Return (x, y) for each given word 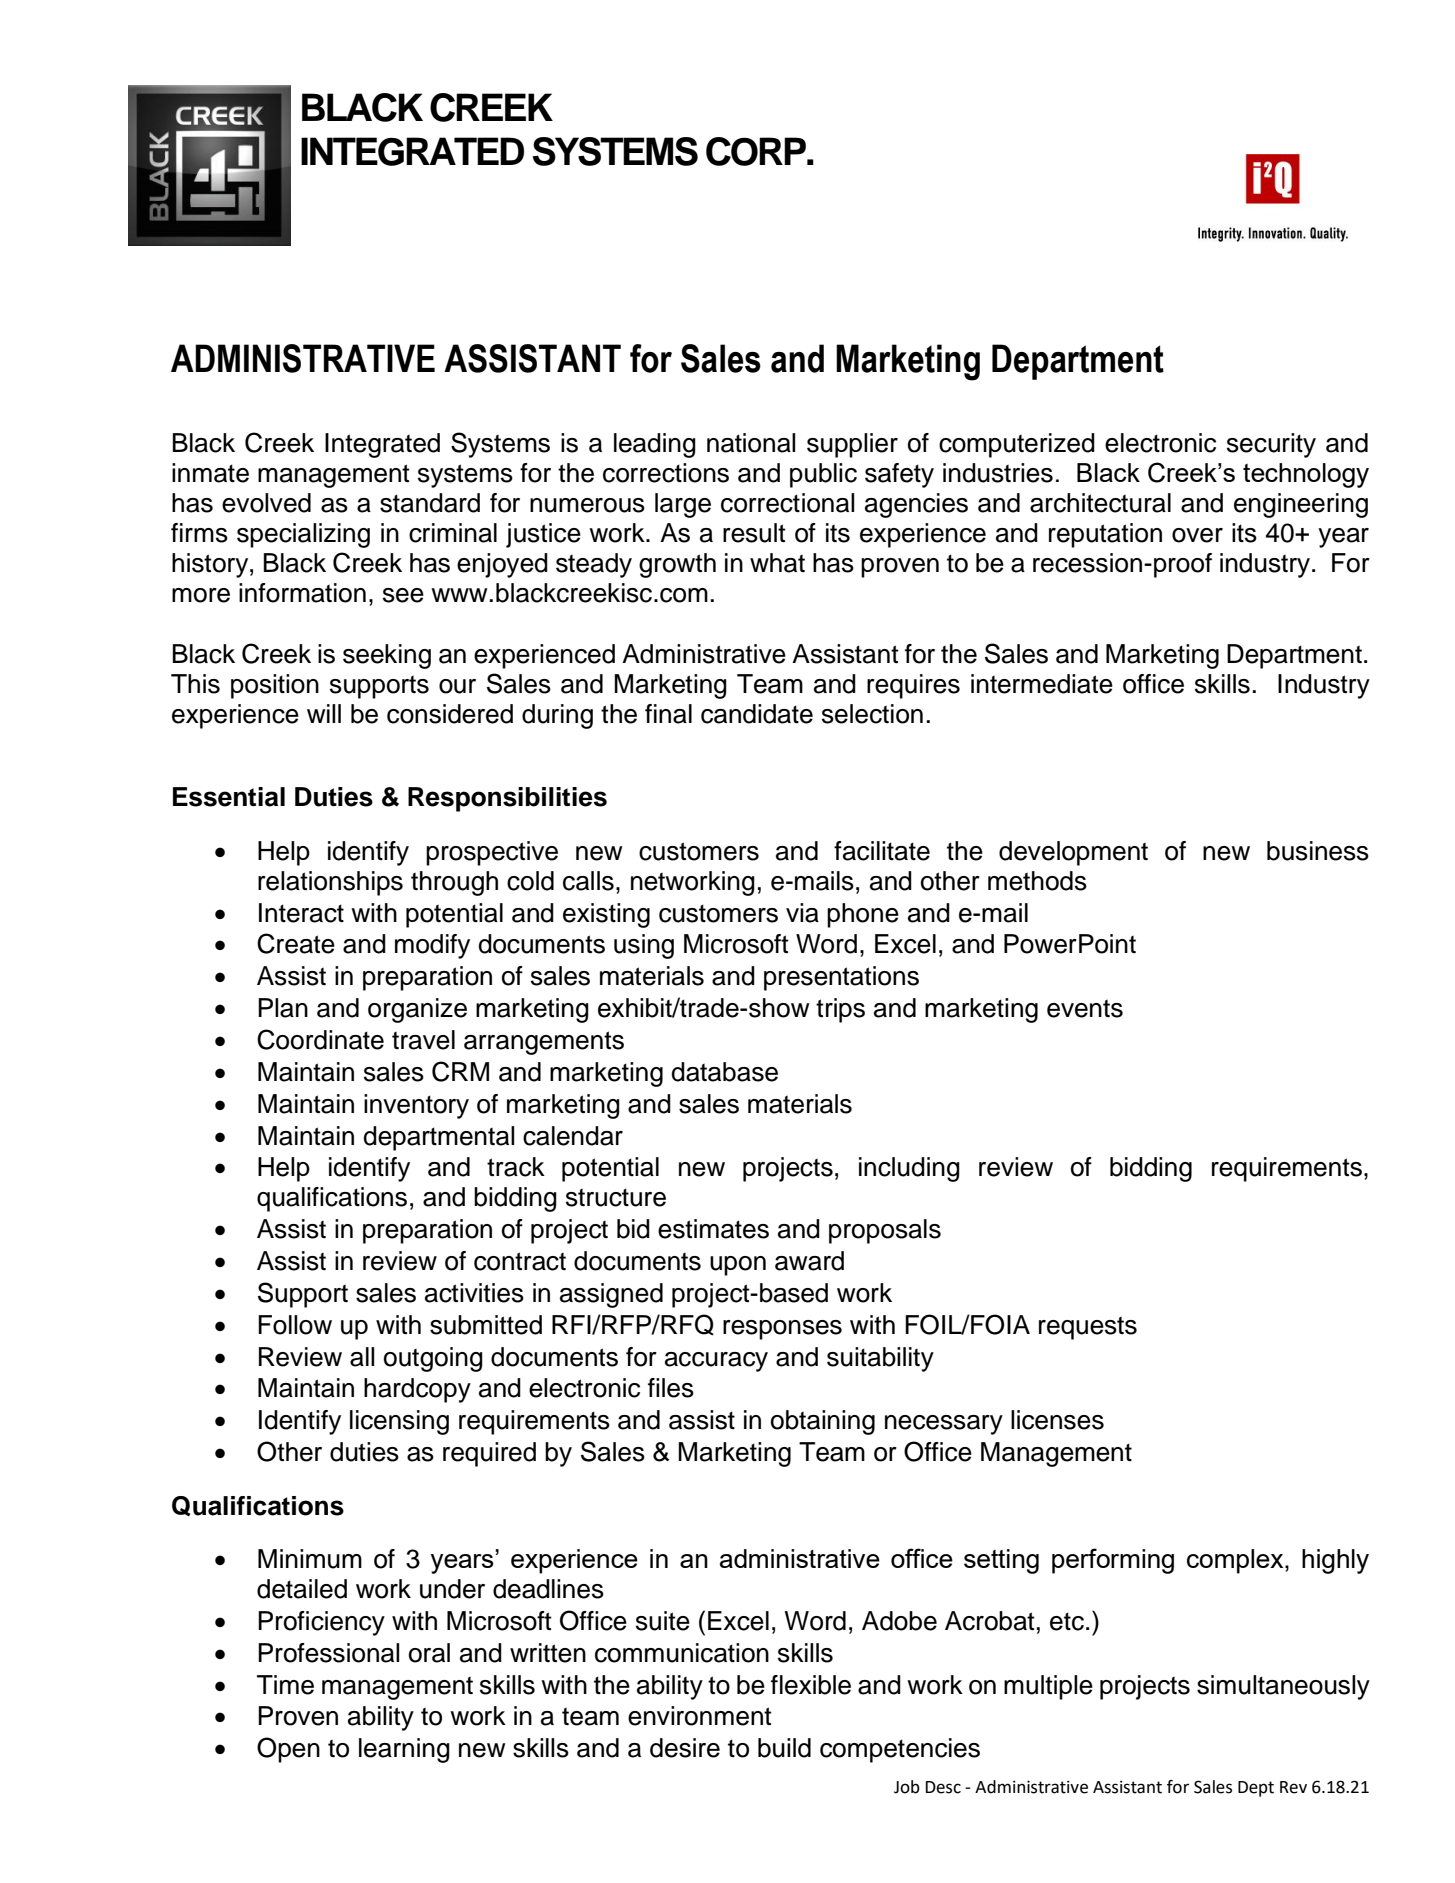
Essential (229, 797)
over (1197, 535)
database (725, 1072)
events (1085, 1009)
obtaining (823, 1422)
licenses (1057, 1420)
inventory (416, 1106)
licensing (399, 1422)
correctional (787, 503)
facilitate (882, 851)
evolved (266, 503)
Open (288, 1750)
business (1318, 851)
